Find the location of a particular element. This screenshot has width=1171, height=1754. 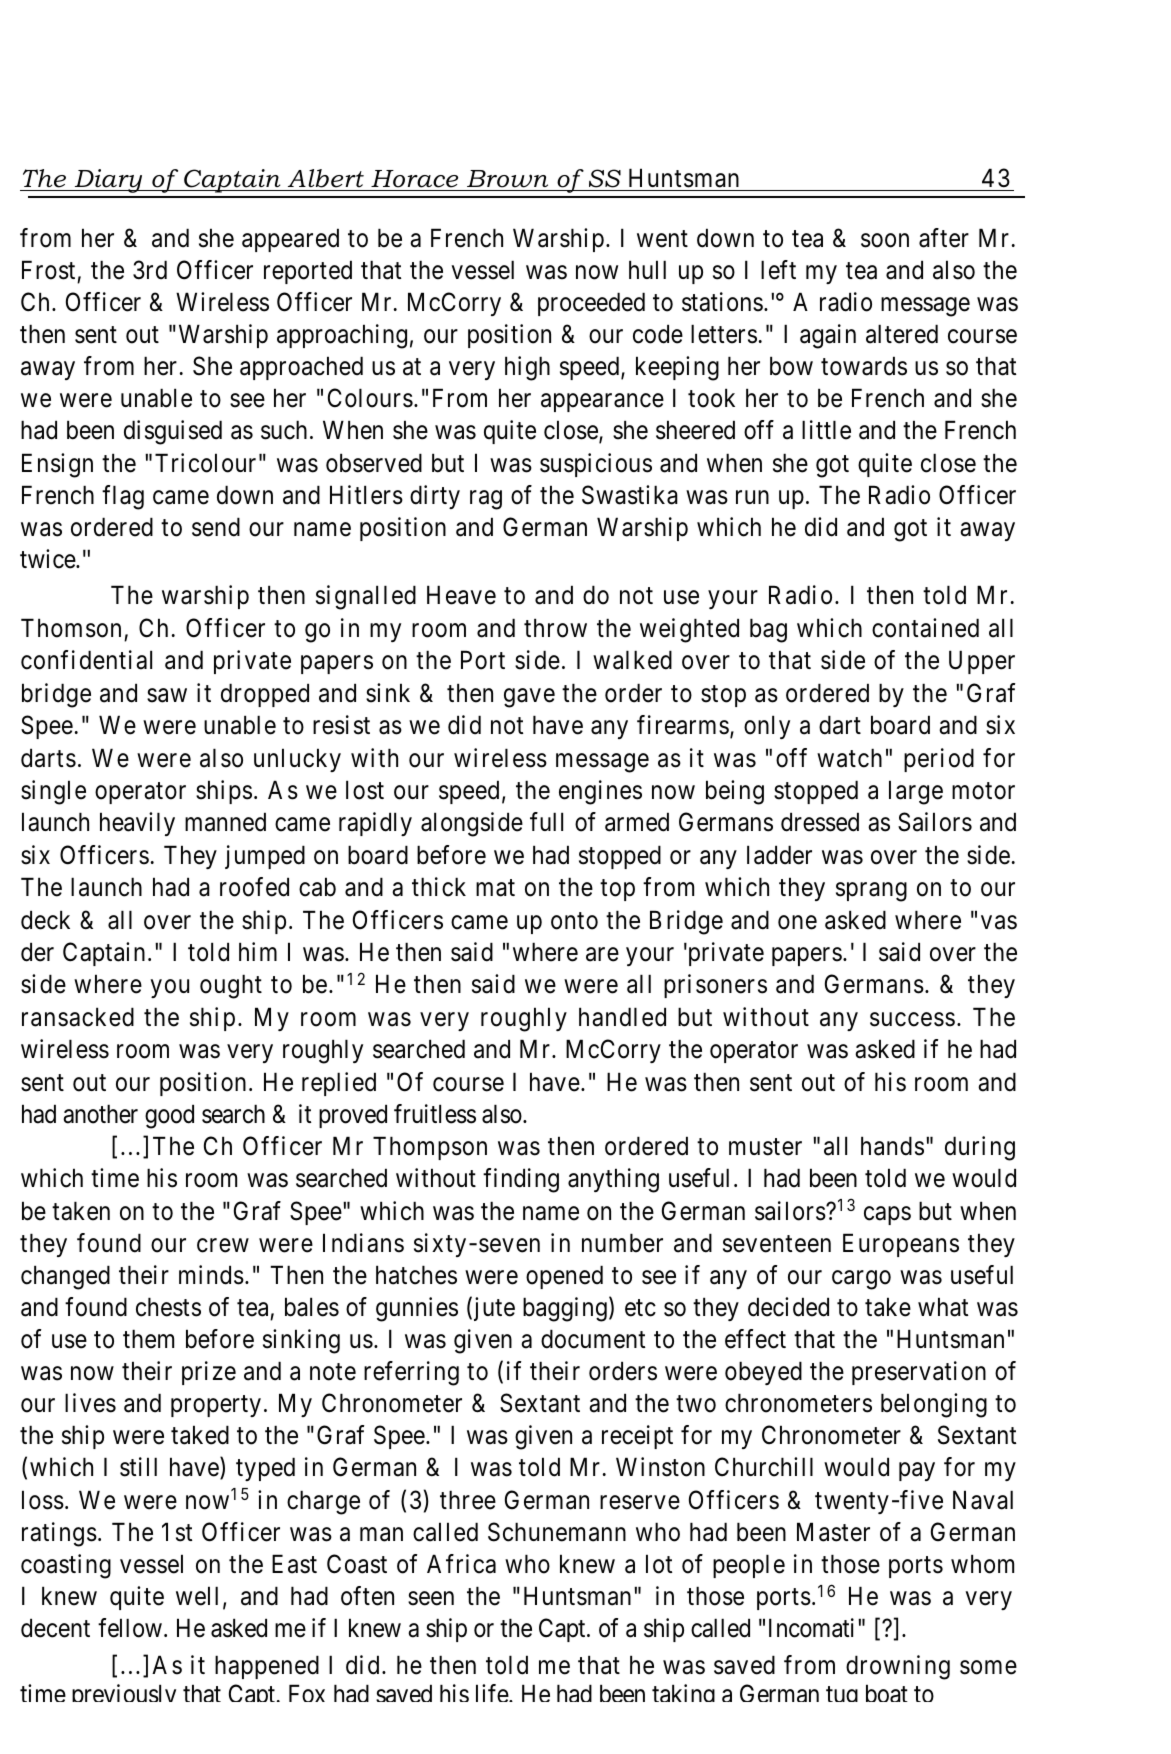

Frost is located at coordinates (48, 270).
